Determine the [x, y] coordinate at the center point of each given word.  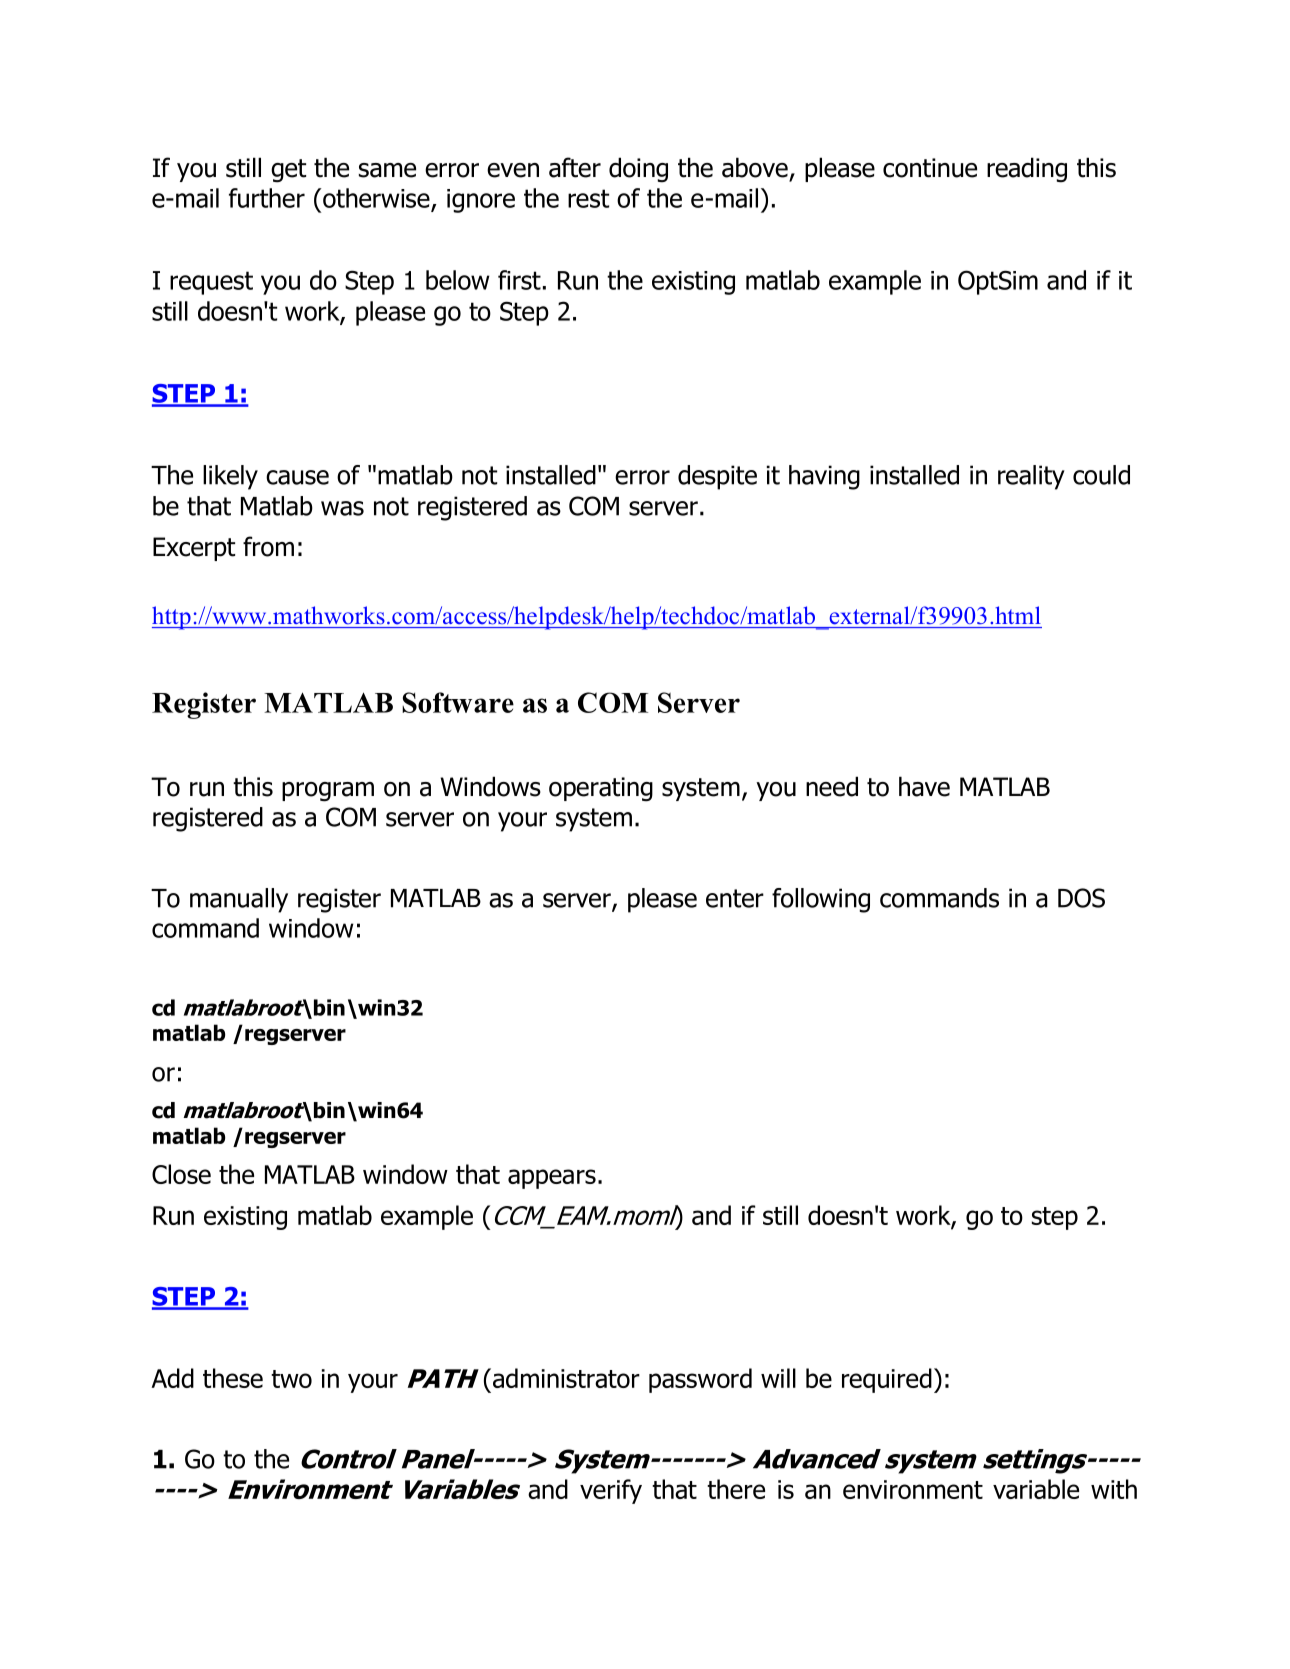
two [291, 1379]
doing [638, 170]
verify [611, 1491]
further [267, 198]
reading [1027, 170]
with [1114, 1489]
